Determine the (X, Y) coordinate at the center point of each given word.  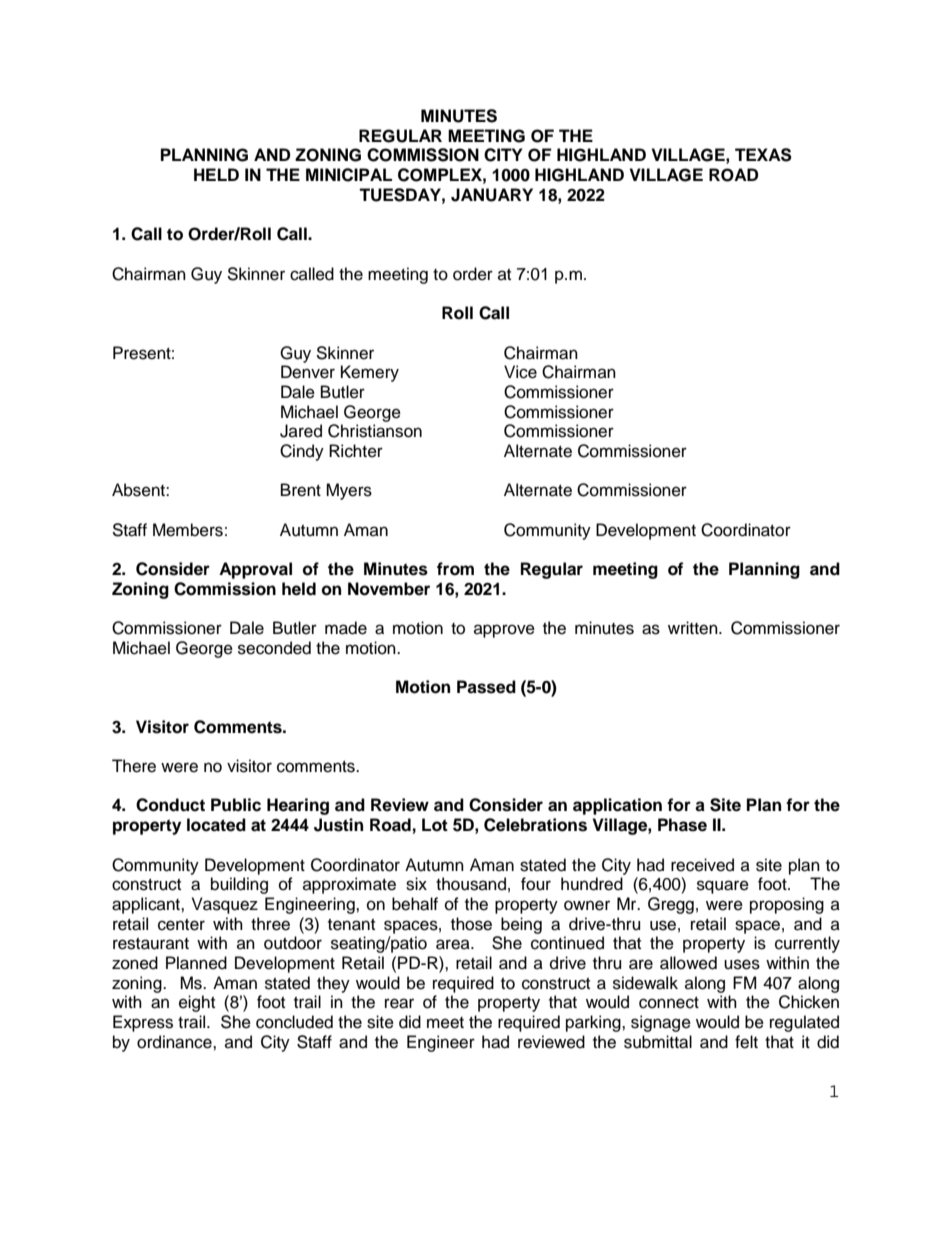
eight (197, 1003)
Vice (520, 372)
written (694, 628)
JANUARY (492, 195)
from (455, 569)
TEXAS (763, 155)
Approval (255, 570)
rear (399, 1003)
